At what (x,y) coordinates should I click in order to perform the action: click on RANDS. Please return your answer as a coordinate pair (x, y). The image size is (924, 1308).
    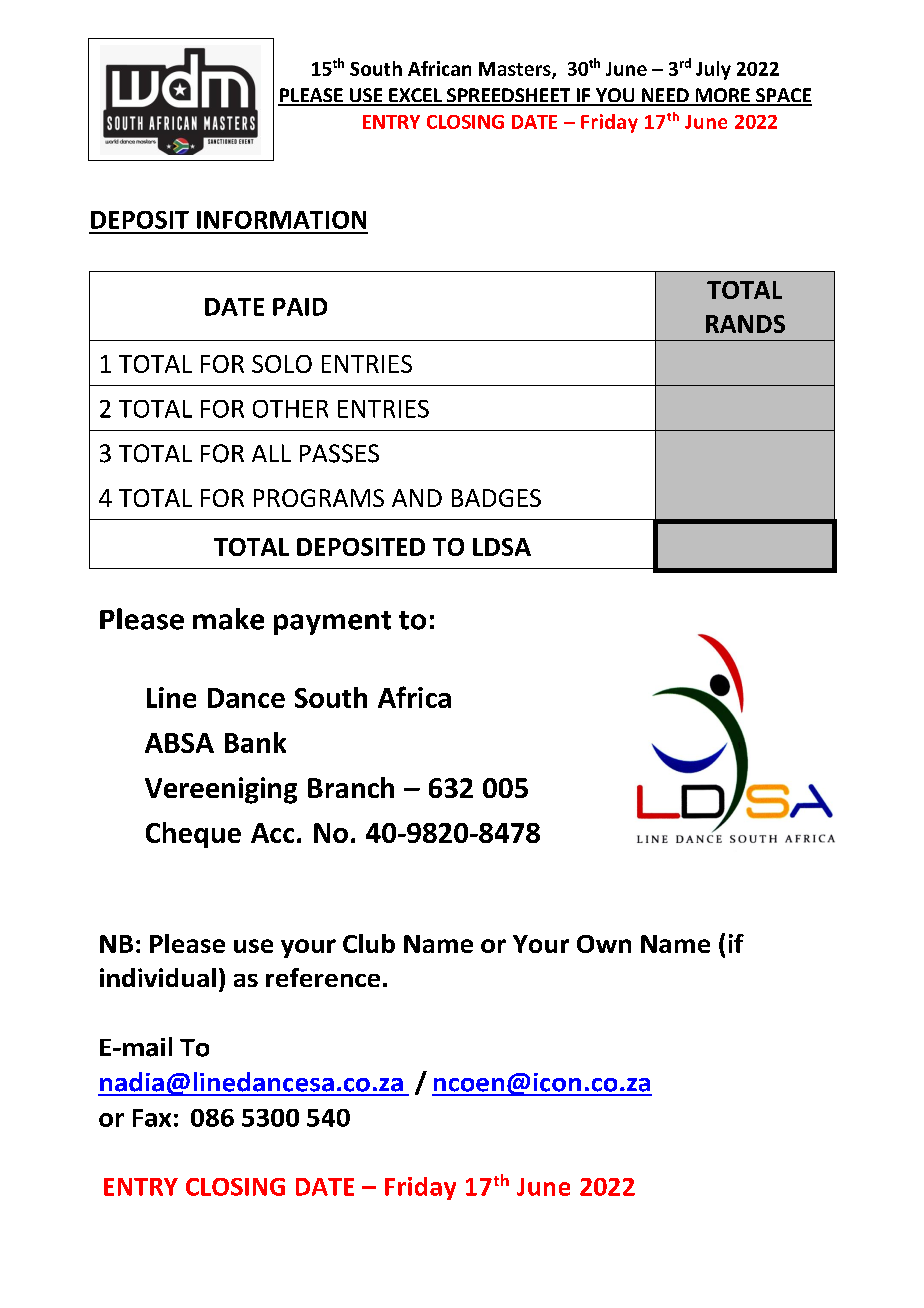
    Looking at the image, I should click on (745, 324).
